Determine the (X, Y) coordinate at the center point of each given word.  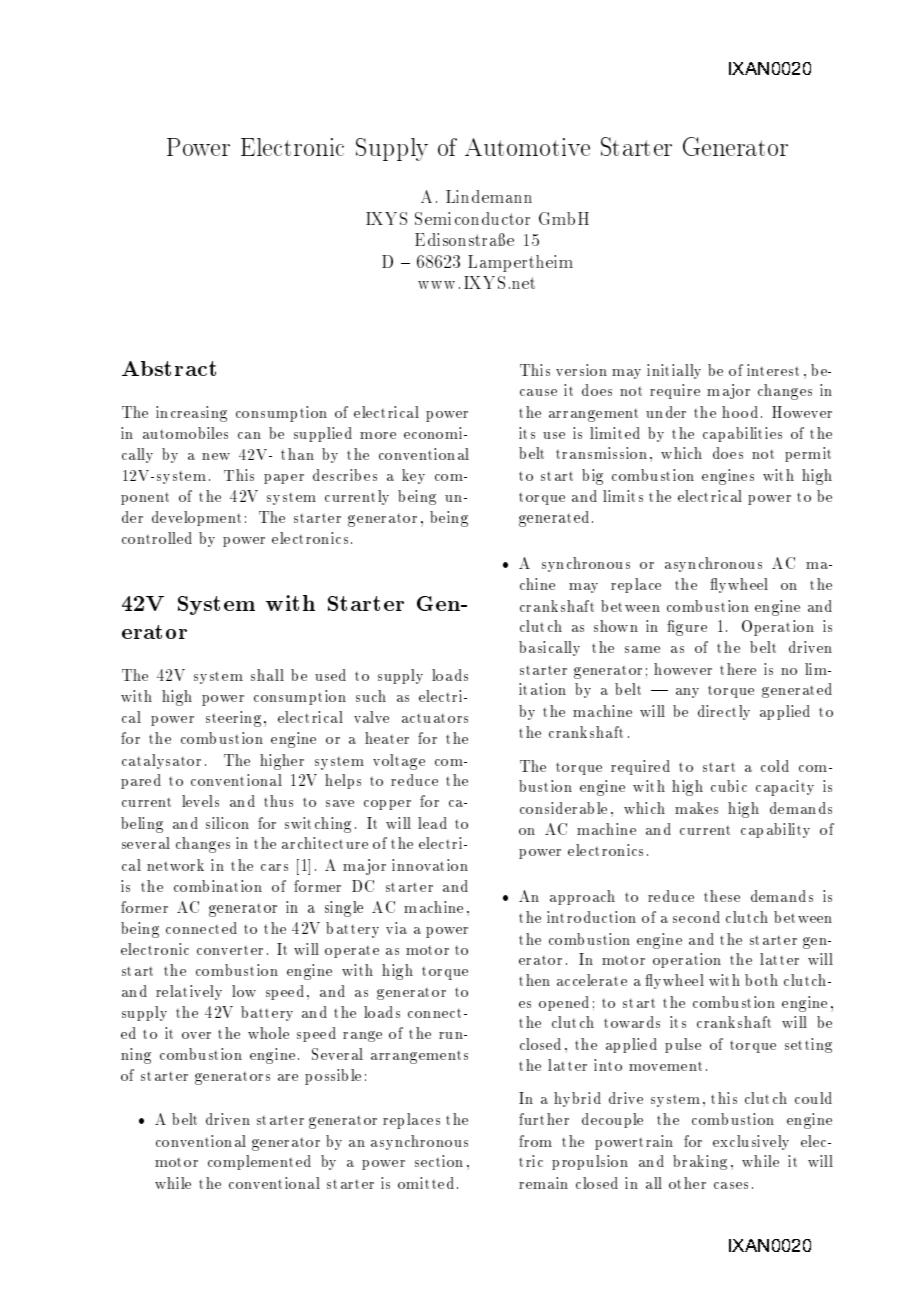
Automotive (527, 147)
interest (773, 370)
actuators (435, 718)
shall (267, 675)
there (738, 669)
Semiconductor (472, 218)
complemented (259, 1162)
